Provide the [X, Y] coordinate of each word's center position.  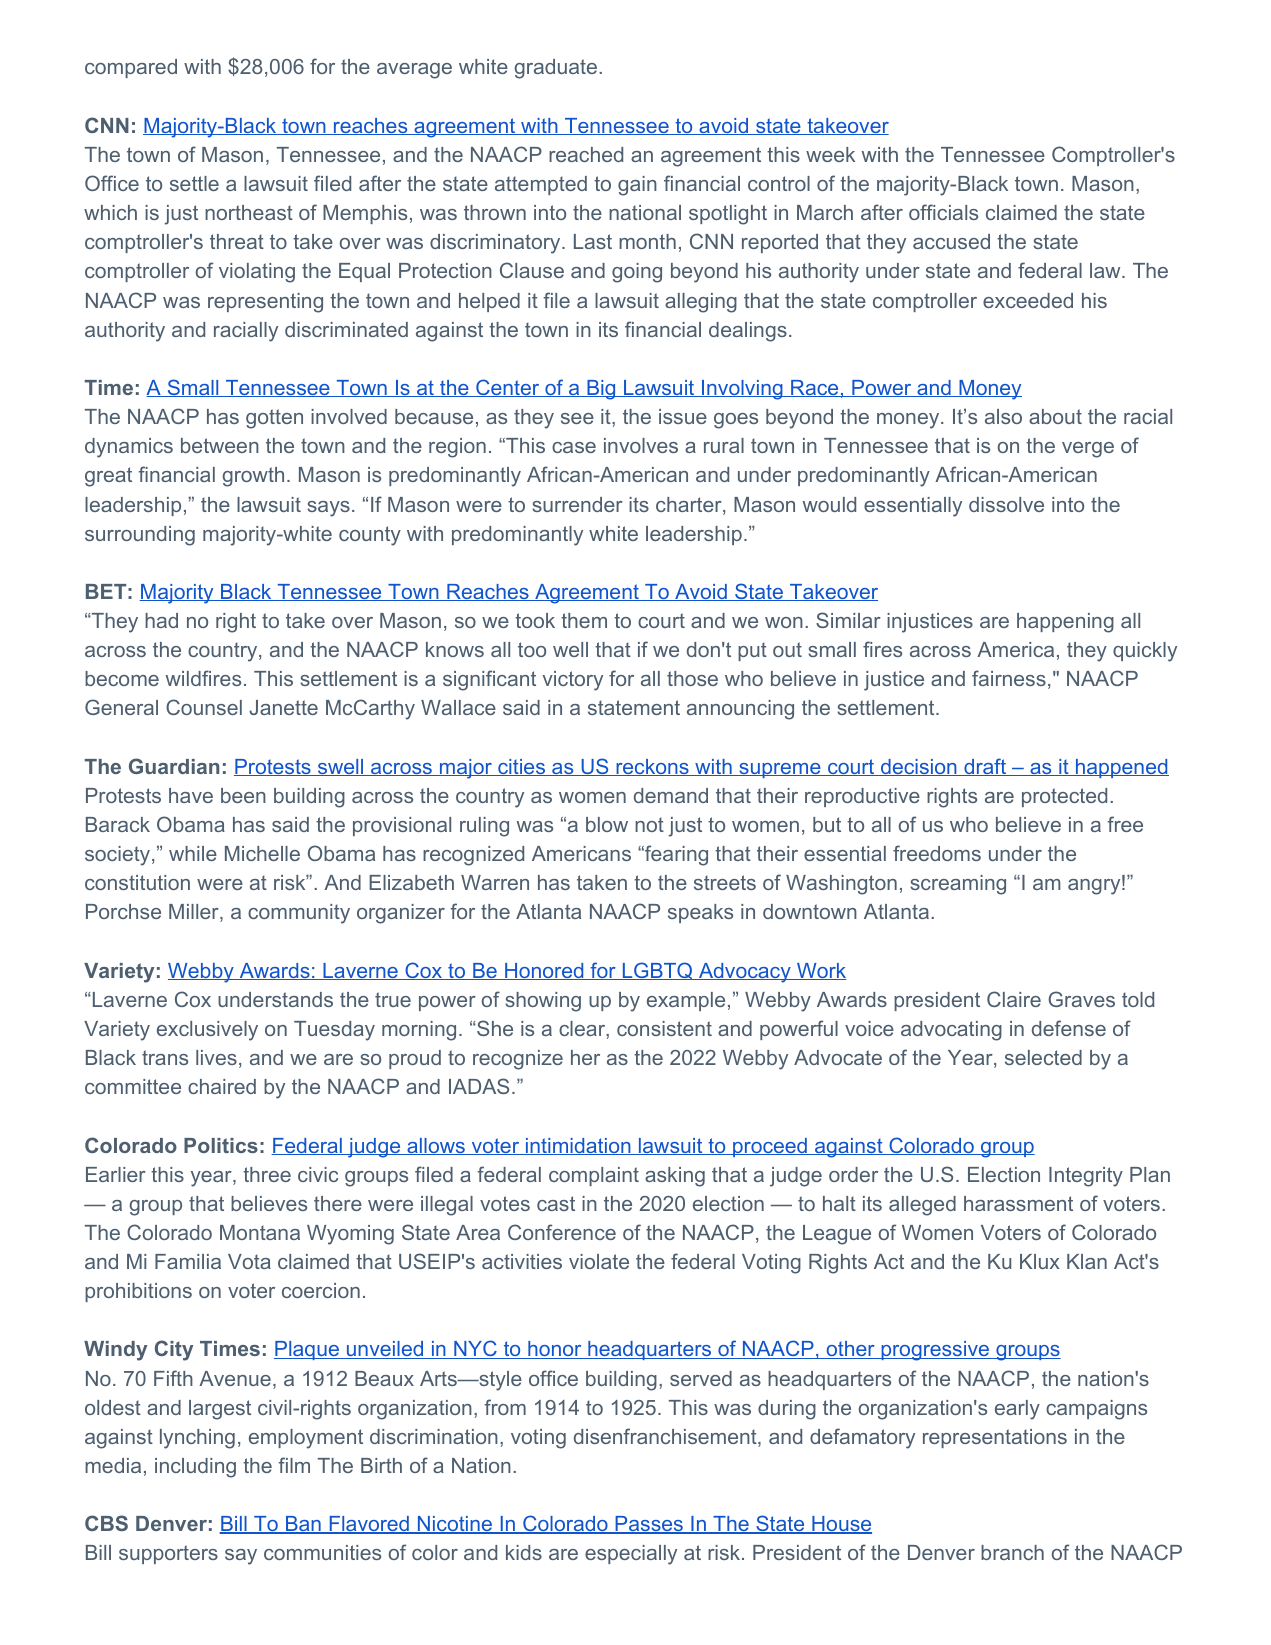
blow [607, 824]
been [243, 795]
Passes [649, 1525]
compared [131, 68]
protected [1064, 797]
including [195, 1468]
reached [586, 154]
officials [943, 212]
